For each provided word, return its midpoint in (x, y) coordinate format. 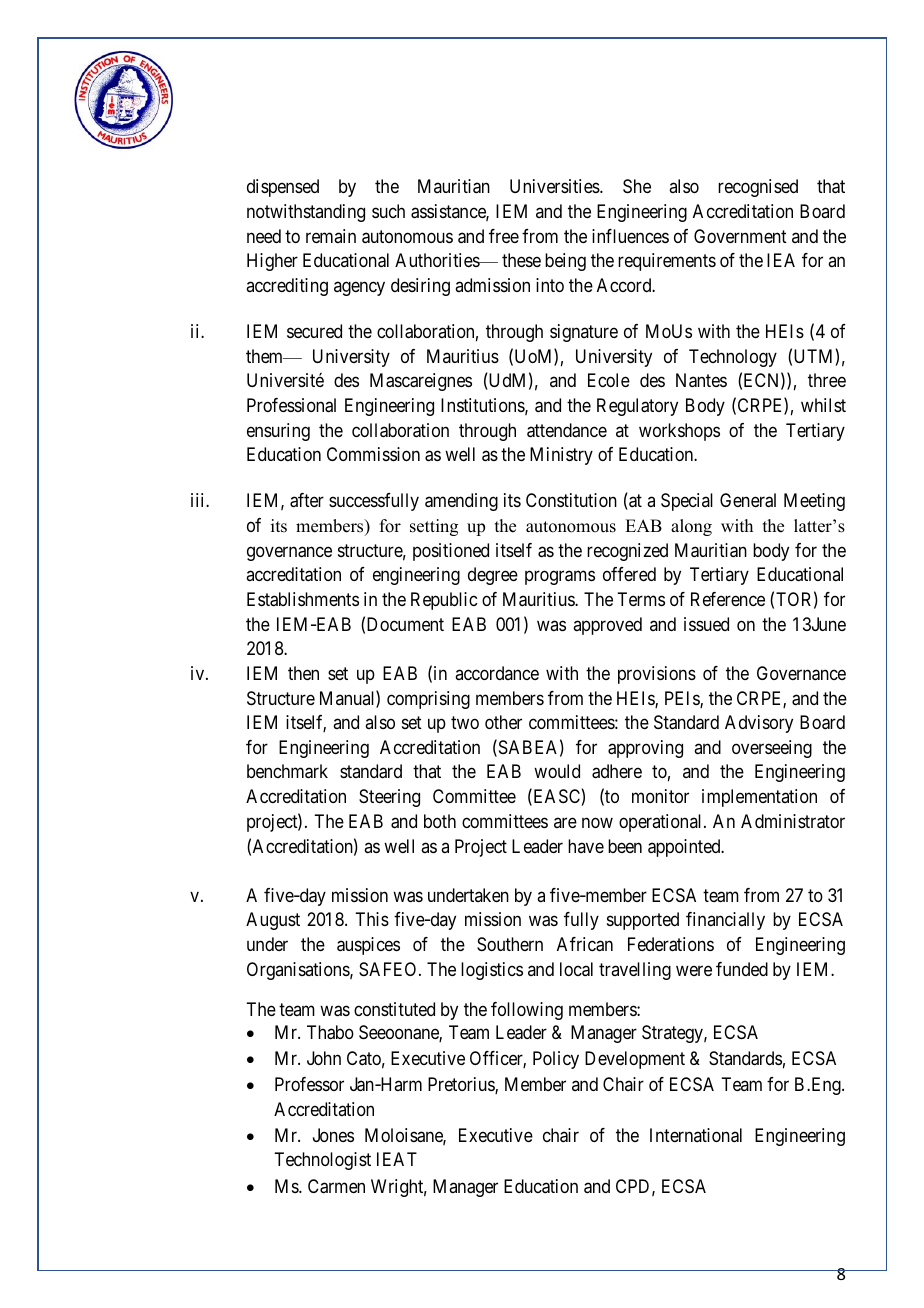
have (586, 846)
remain (331, 236)
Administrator (793, 821)
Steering (389, 798)
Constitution (571, 500)
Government (740, 236)
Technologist (322, 1161)
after (307, 500)
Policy (556, 1060)
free (504, 236)
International (696, 1135)
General (748, 500)
